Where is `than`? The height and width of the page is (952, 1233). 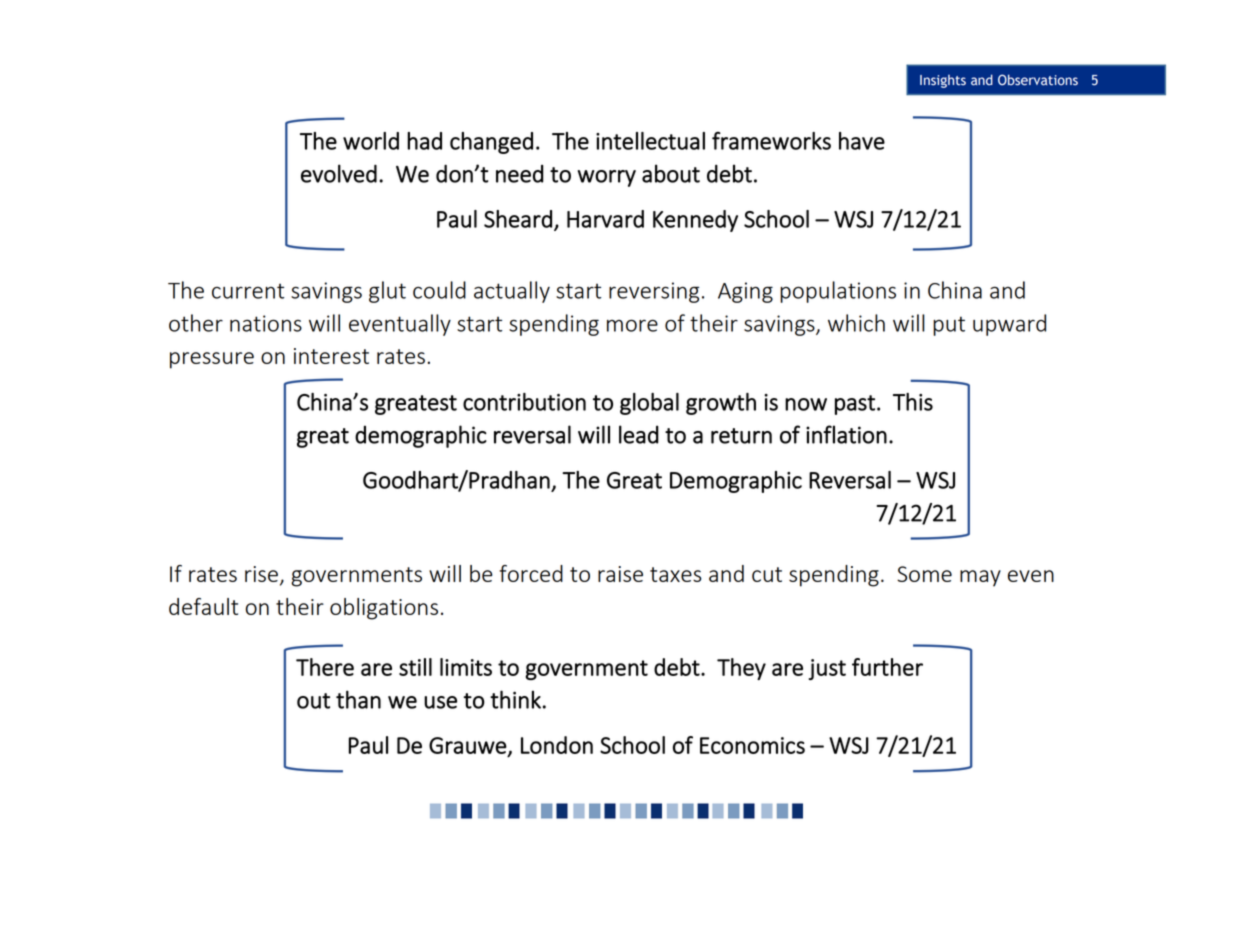
than is located at coordinates (358, 699).
